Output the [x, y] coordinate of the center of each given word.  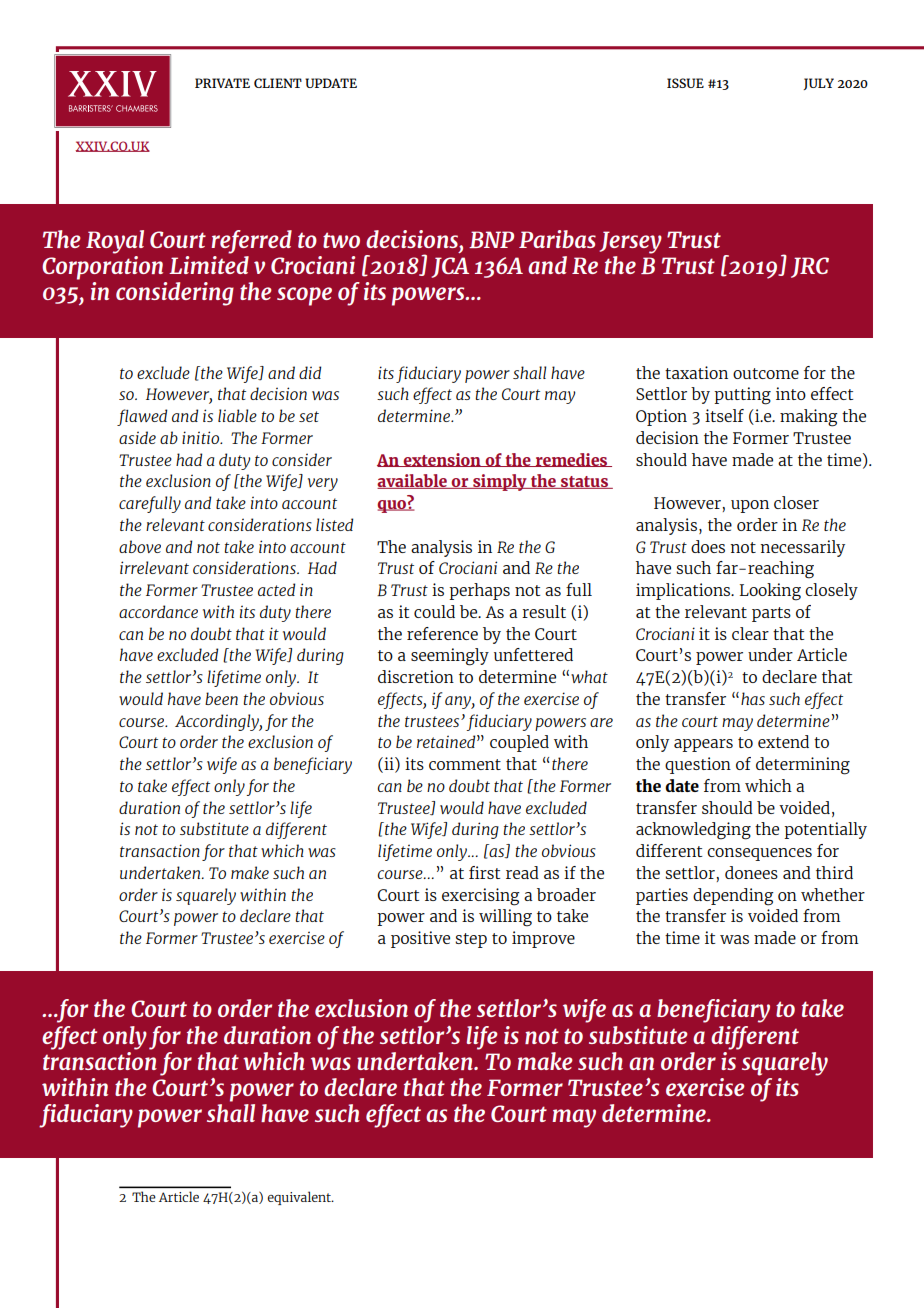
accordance [158, 611]
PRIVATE [222, 83]
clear [750, 633]
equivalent [301, 1198]
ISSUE [685, 83]
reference [442, 633]
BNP [491, 239]
